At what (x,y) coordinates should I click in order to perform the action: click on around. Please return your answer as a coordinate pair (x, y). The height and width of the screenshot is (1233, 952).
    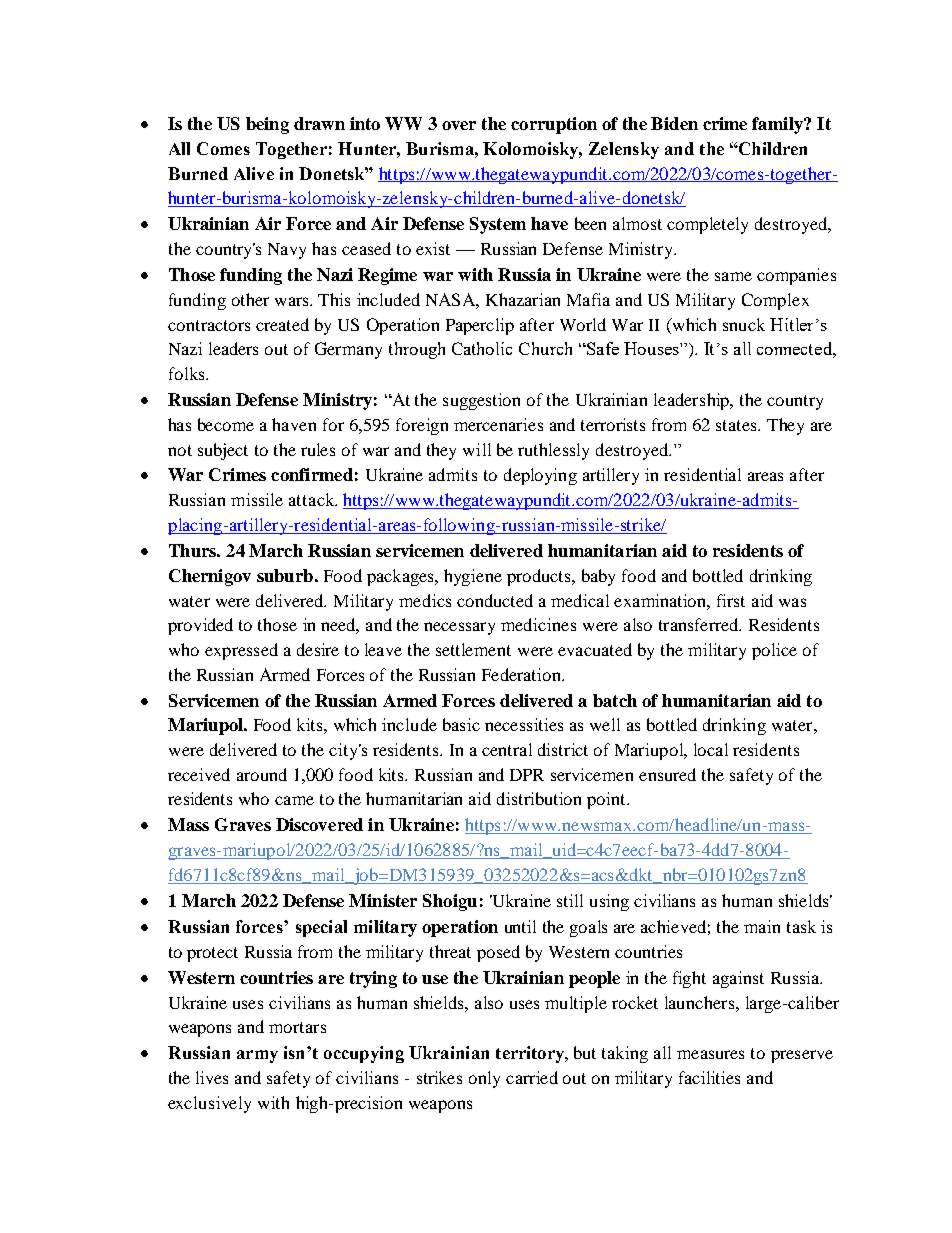
    Looking at the image, I should click on (262, 774).
